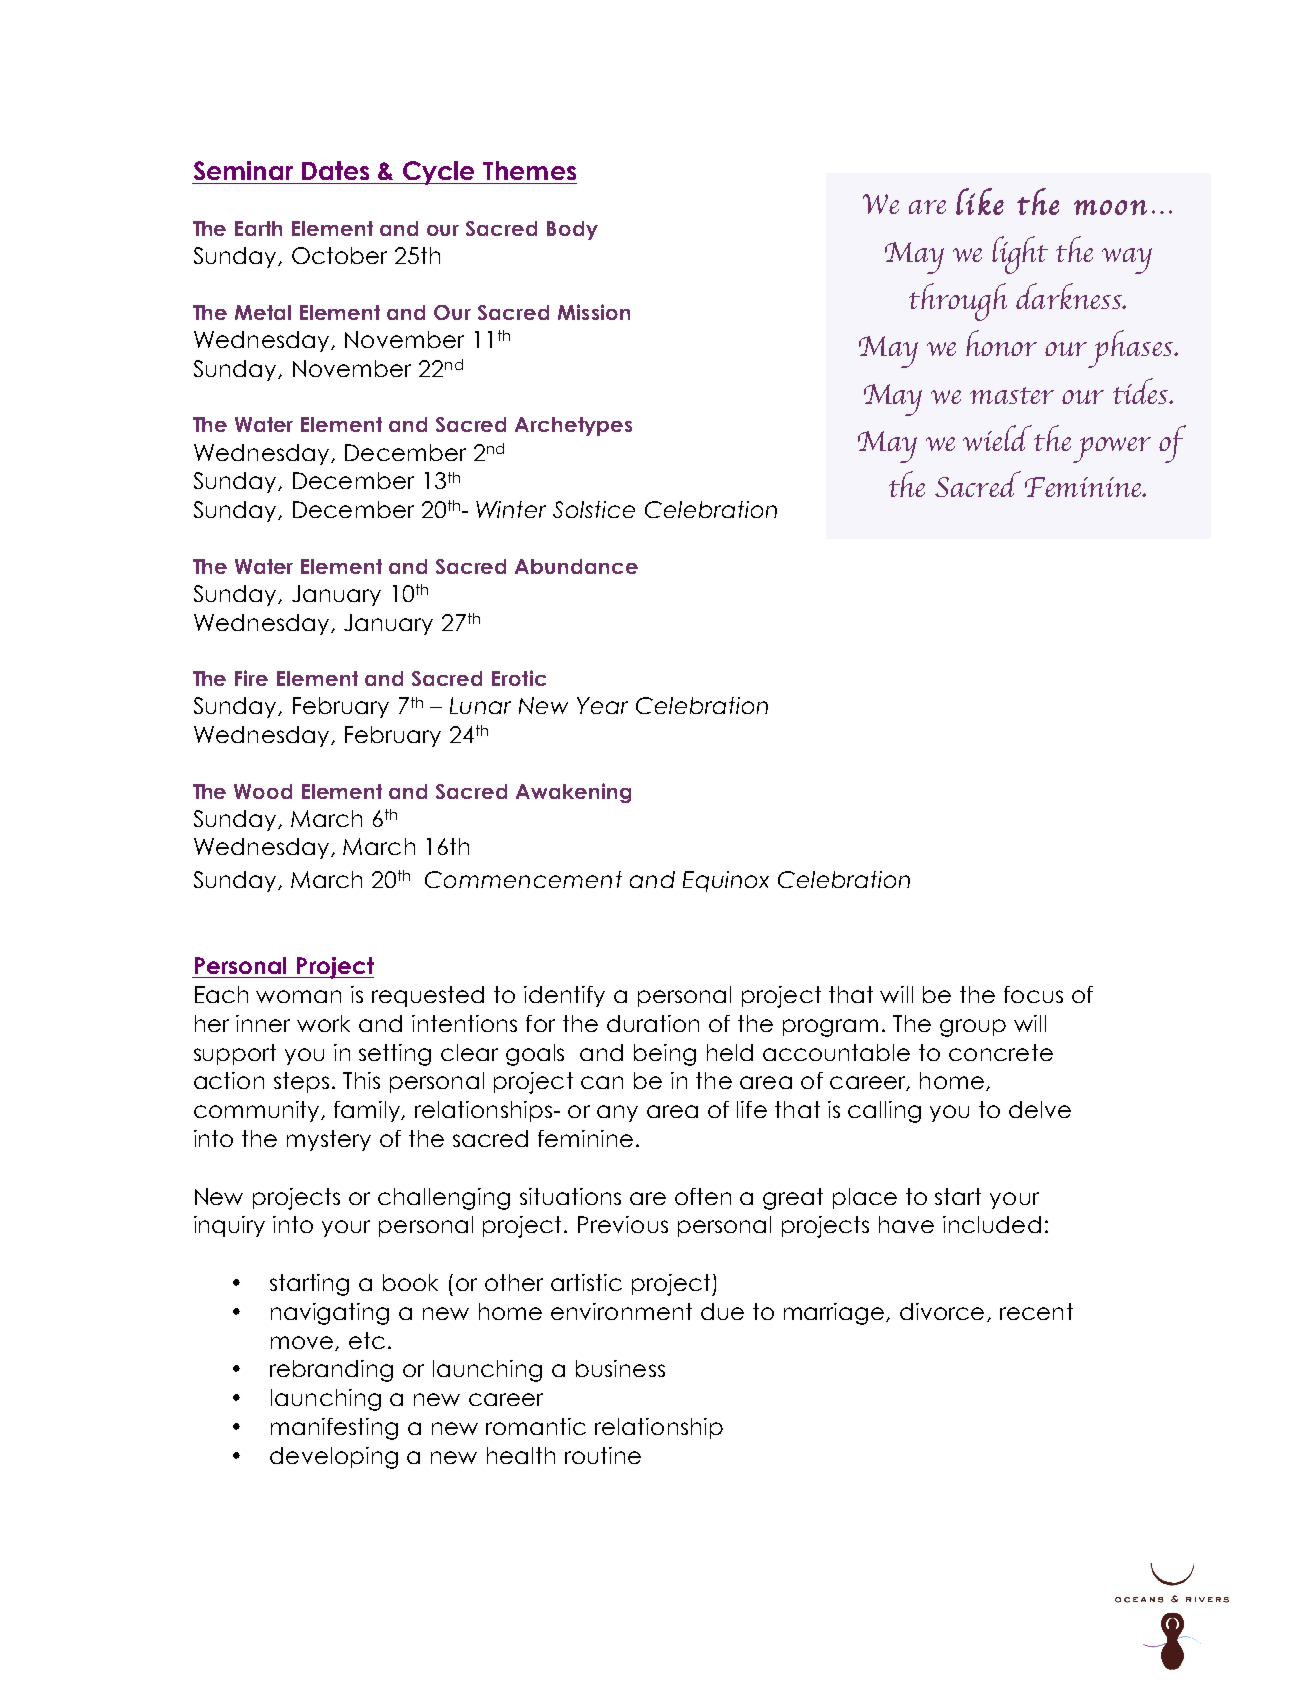 The height and width of the screenshot is (1691, 1306). Describe the element at coordinates (334, 1429) in the screenshot. I see `manifesting` at that location.
